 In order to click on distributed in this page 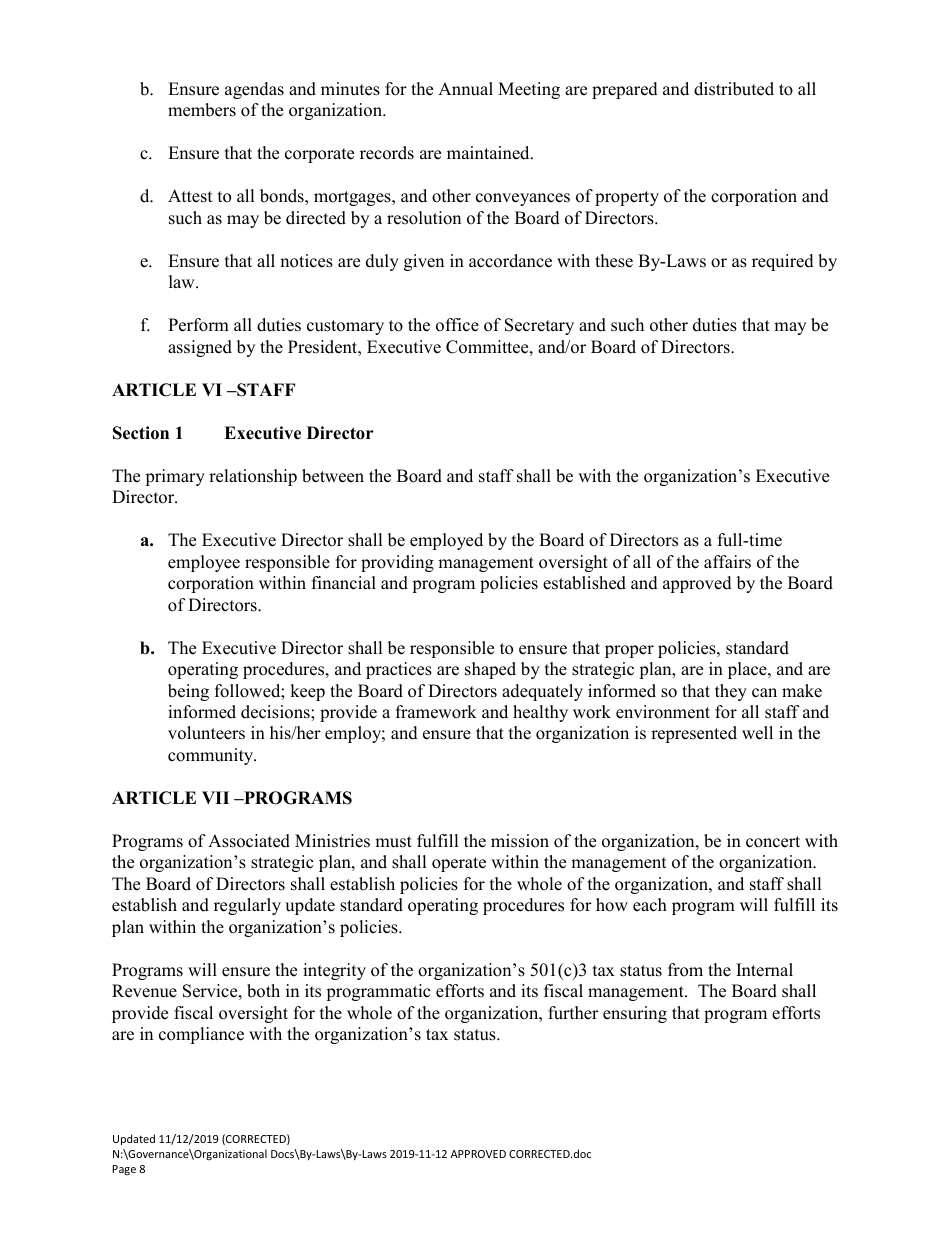, I will do `click(734, 89)`.
